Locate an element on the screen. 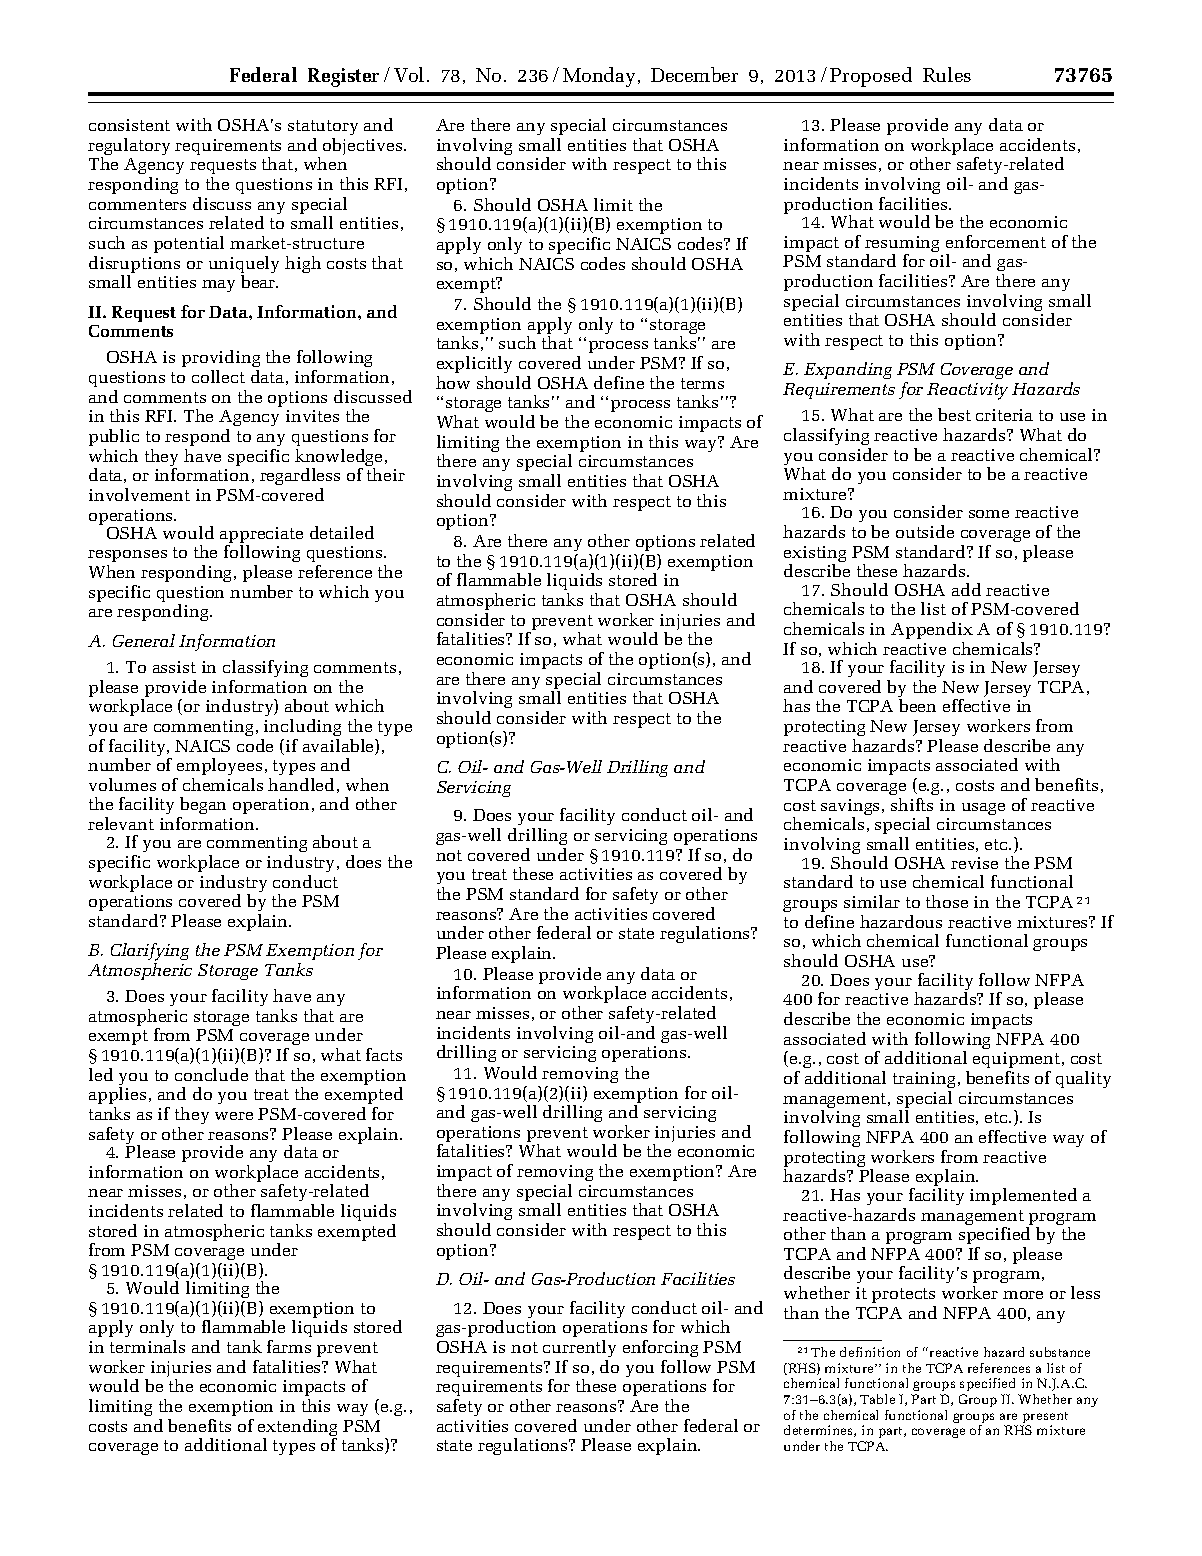  farms is located at coordinates (289, 1346).
